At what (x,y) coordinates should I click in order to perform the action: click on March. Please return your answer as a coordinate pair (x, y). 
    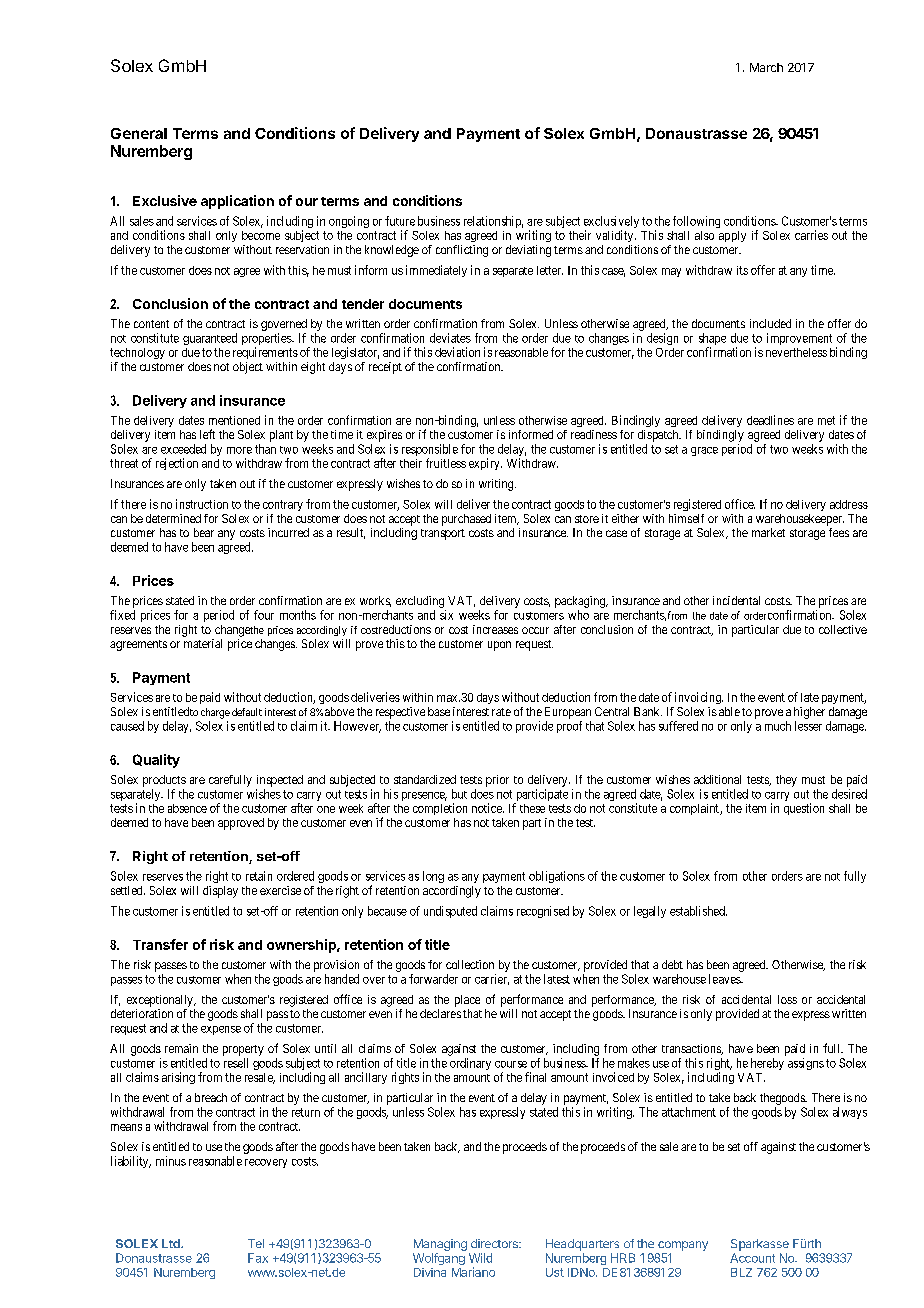
    Looking at the image, I should click on (766, 67).
